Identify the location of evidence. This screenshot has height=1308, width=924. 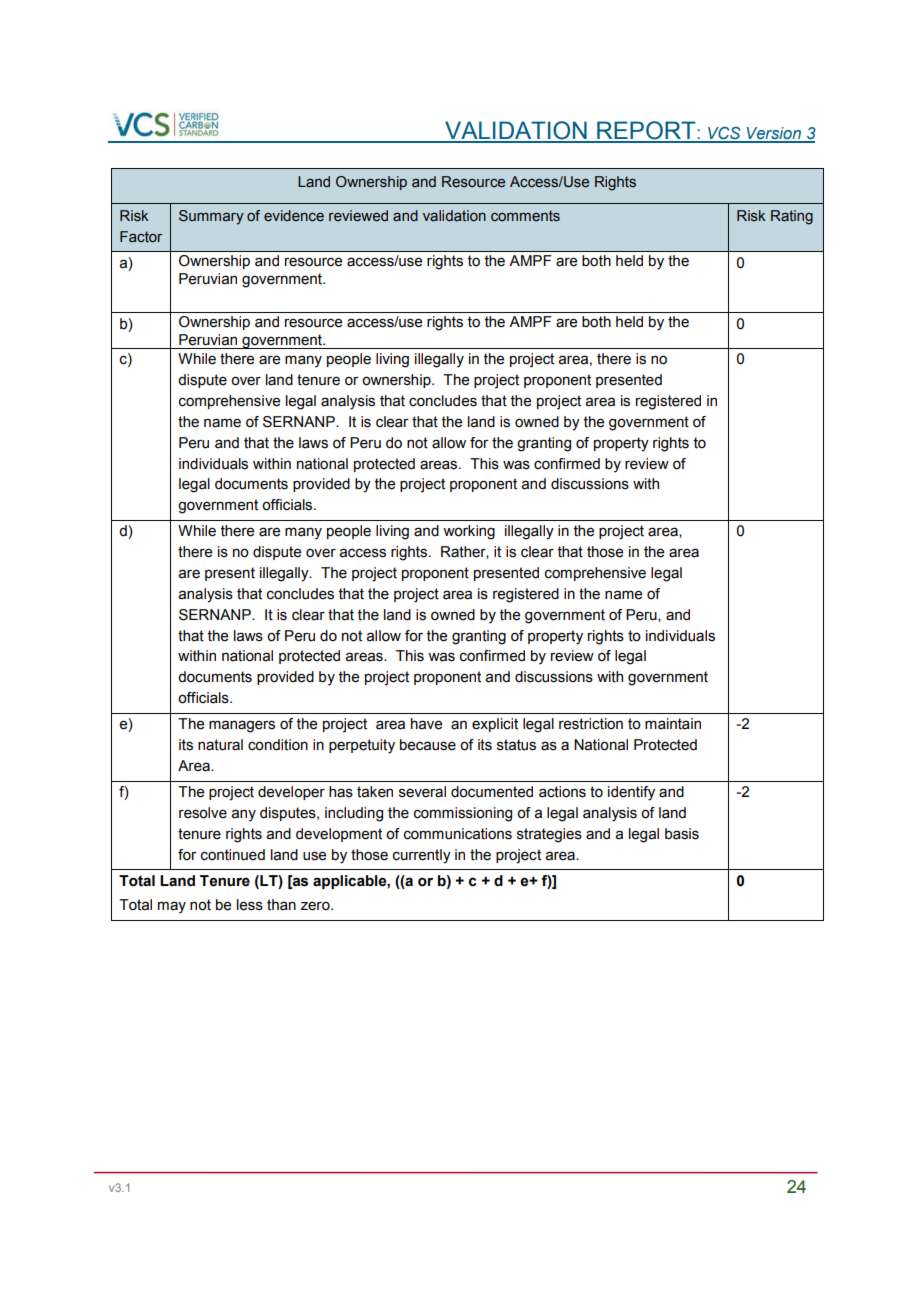
(294, 216).
